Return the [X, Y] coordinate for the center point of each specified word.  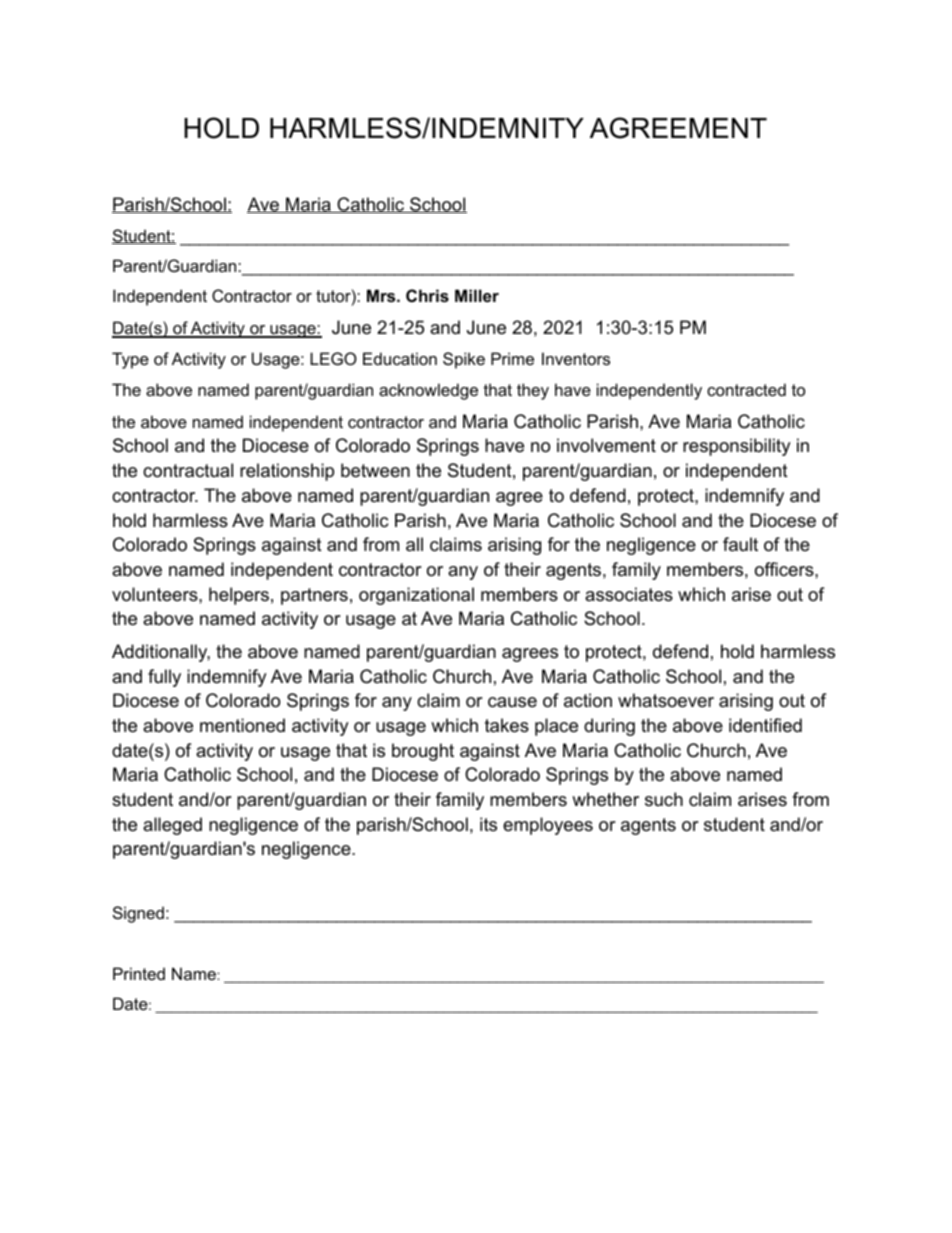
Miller [477, 295]
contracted [746, 389]
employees [548, 826]
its [488, 824]
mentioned [242, 725]
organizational [416, 596]
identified [765, 725]
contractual [188, 470]
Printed [139, 973]
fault [740, 544]
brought [423, 752]
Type [130, 360]
